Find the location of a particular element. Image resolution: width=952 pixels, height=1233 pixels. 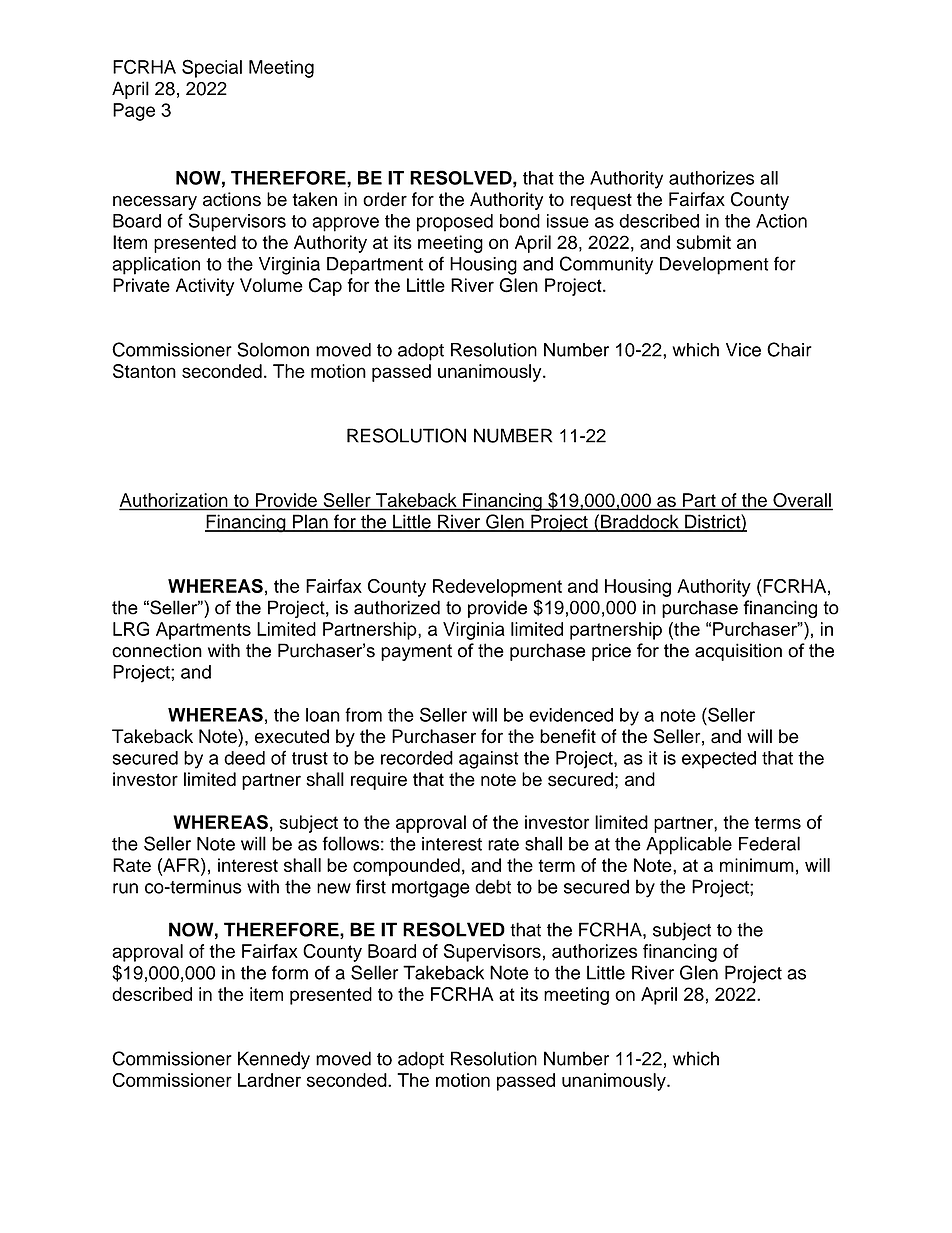

form is located at coordinates (290, 972).
